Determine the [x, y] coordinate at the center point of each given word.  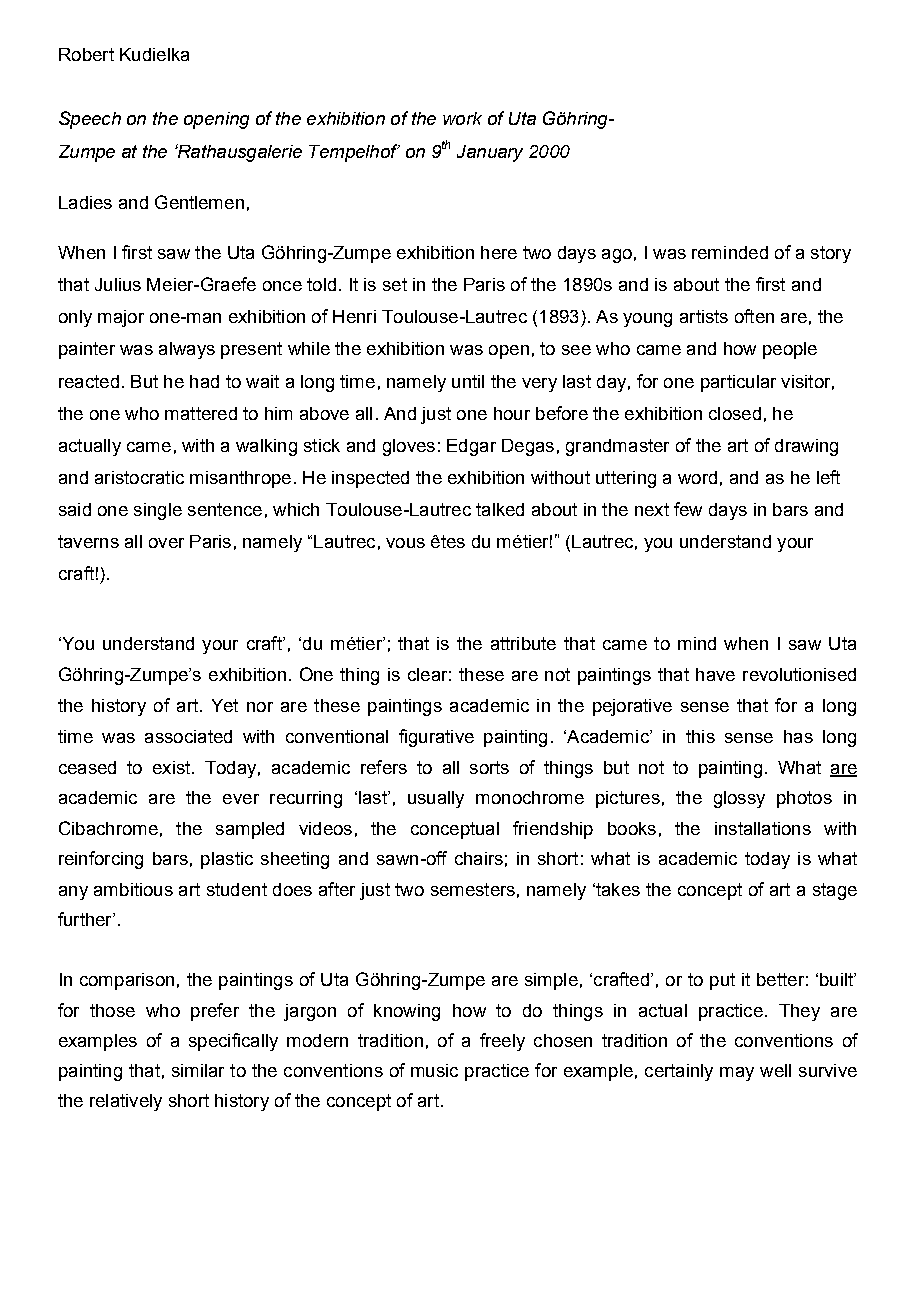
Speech [90, 120]
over [166, 543]
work [462, 118]
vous [405, 543]
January [490, 153]
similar [198, 1070]
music [434, 1070]
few [688, 509]
